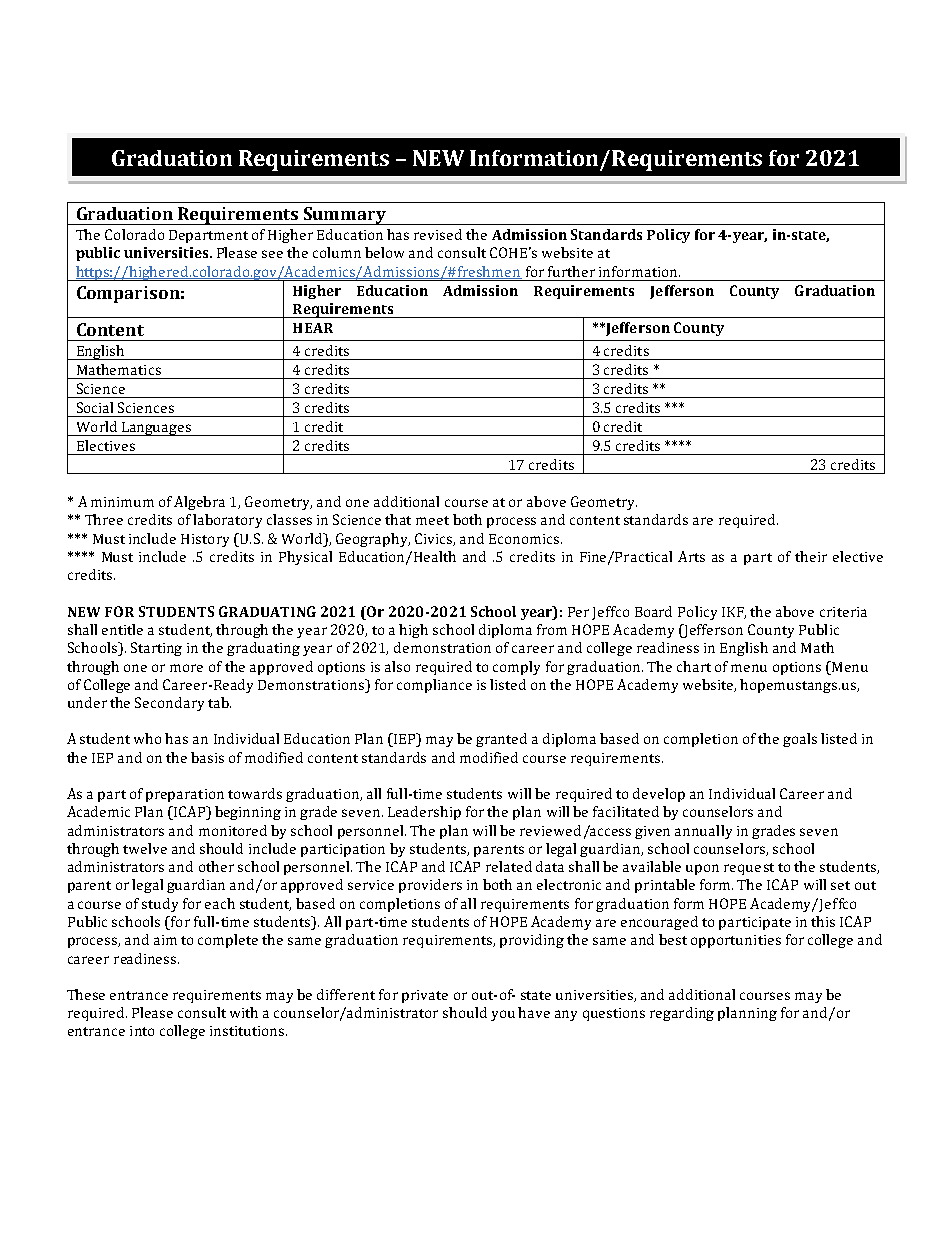  Describe the element at coordinates (272, 254) in the screenshot. I see `see` at that location.
